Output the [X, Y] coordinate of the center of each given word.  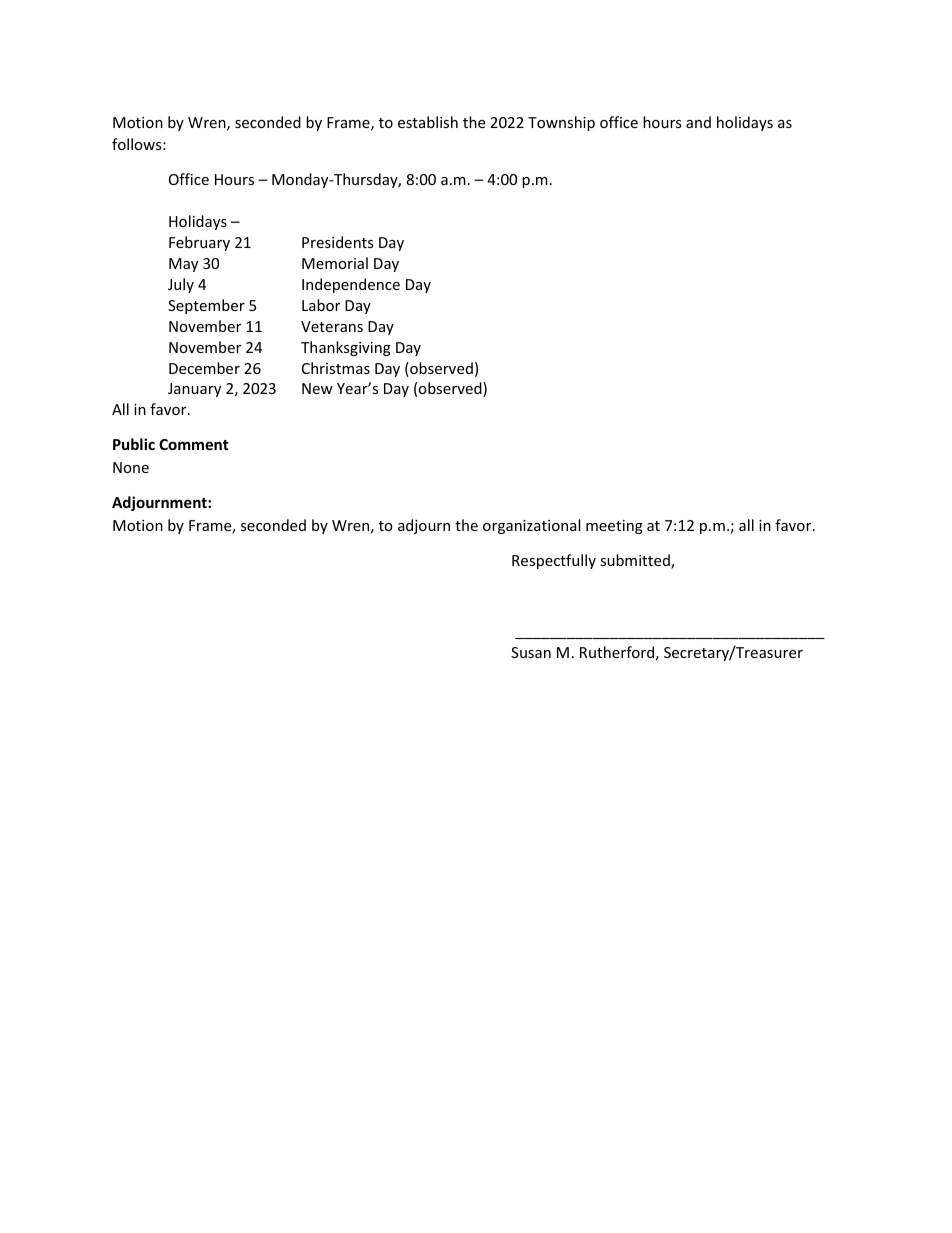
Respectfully [554, 561]
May [183, 265]
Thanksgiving [346, 348]
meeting [614, 527]
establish [428, 122]
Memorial [335, 263]
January [194, 390]
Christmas [336, 368]
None [131, 467]
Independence [351, 285]
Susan [531, 652]
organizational [531, 526]
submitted [636, 561]
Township [561, 123]
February [199, 243]
